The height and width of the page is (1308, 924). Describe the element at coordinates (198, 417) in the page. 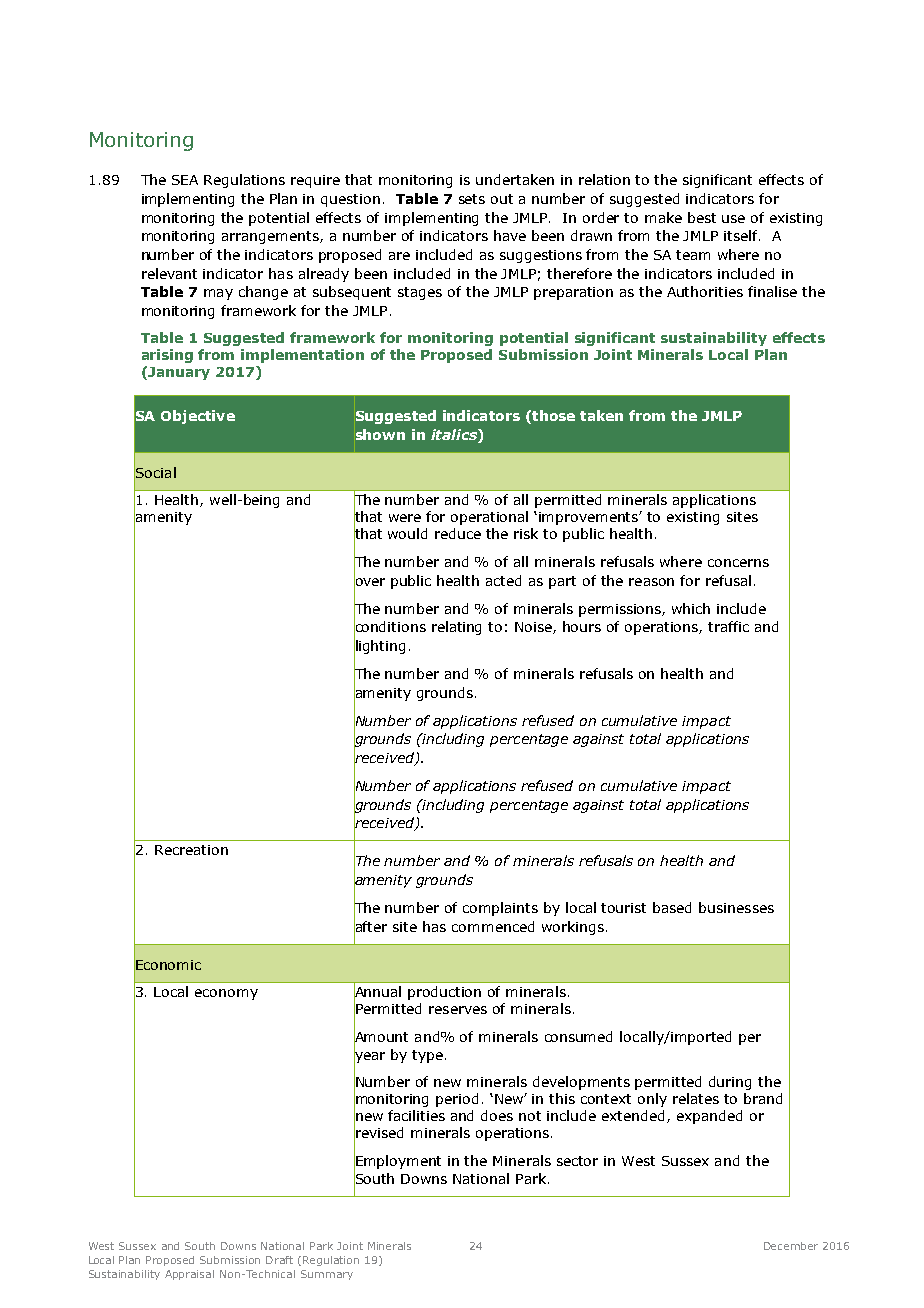

I see `Objective` at that location.
